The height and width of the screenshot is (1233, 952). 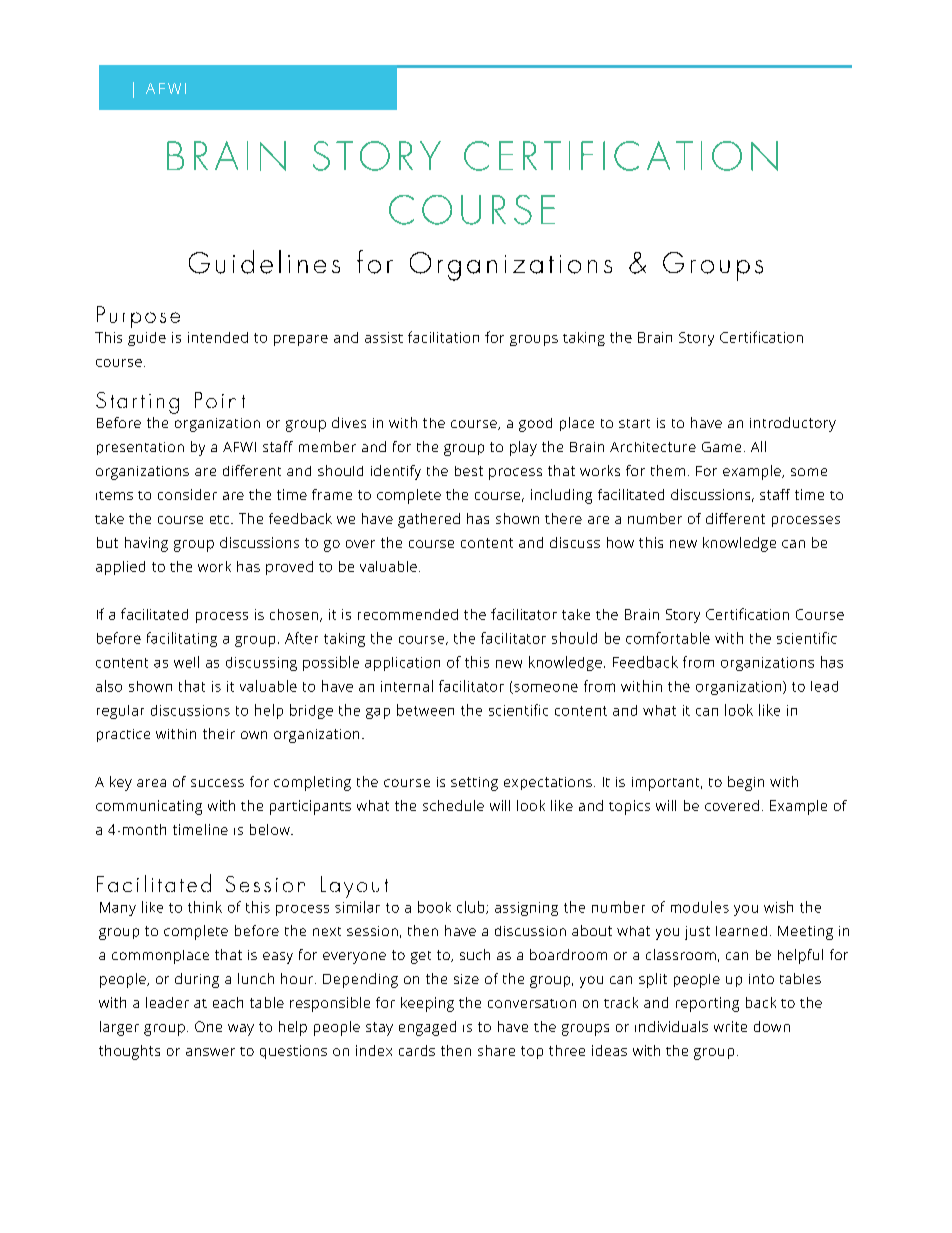 What do you see at coordinates (793, 424) in the screenshot?
I see `introductory` at bounding box center [793, 424].
